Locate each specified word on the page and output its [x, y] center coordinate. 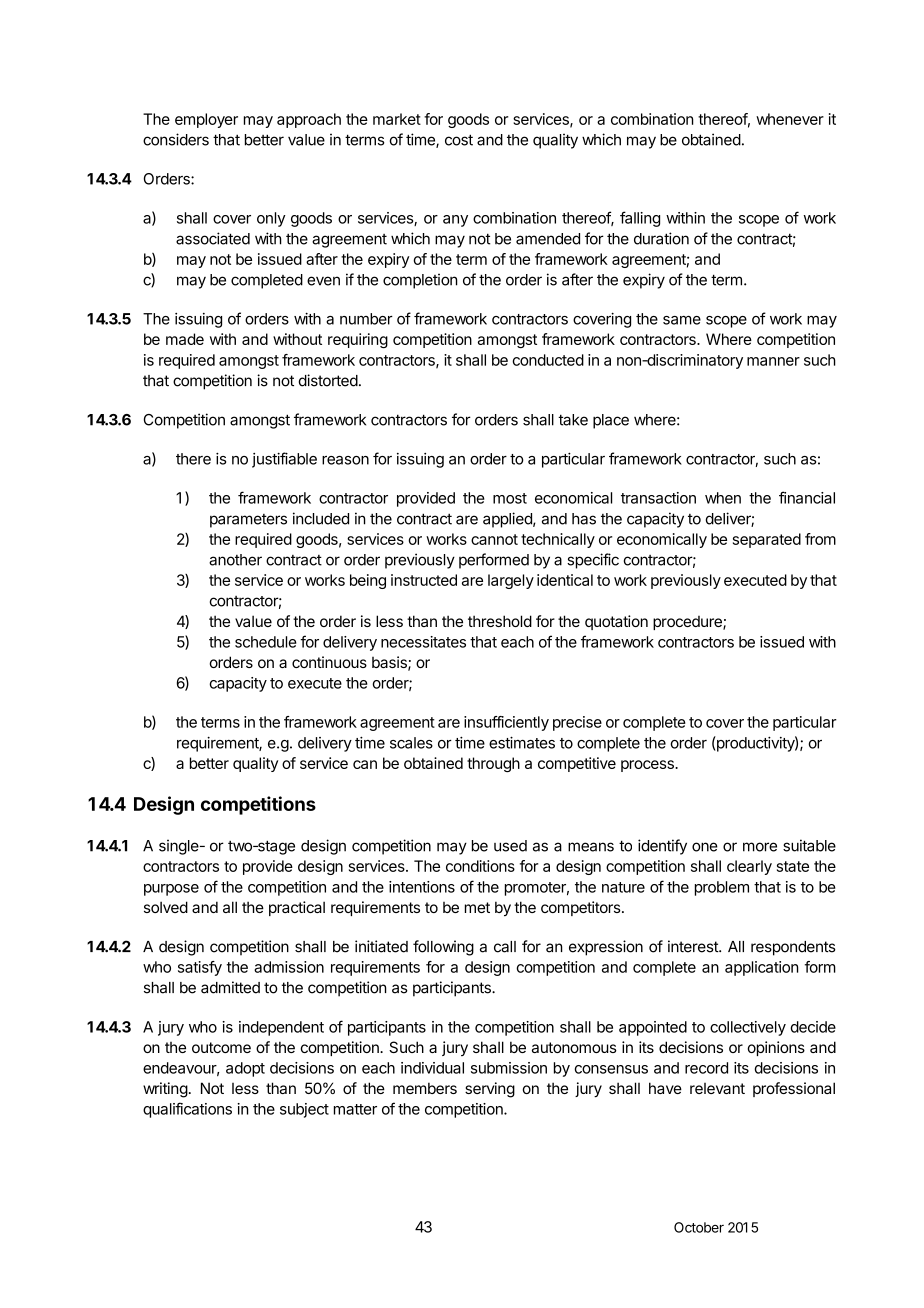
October [699, 1227]
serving [490, 1090]
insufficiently [506, 723]
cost [459, 140]
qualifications [187, 1110]
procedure [688, 623]
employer [206, 120]
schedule [266, 642]
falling [640, 219]
